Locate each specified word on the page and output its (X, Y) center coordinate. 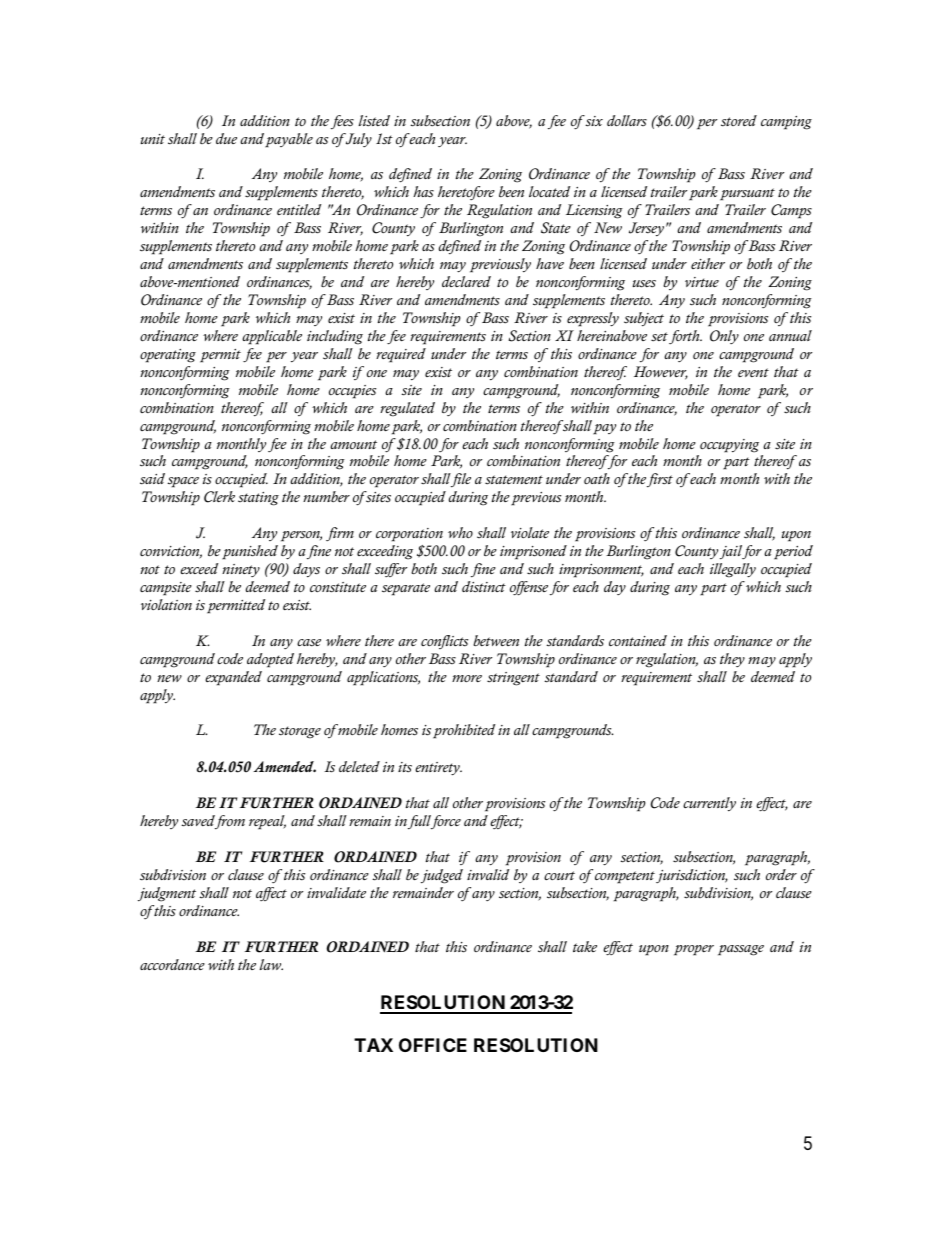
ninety (241, 570)
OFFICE (433, 1045)
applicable (272, 337)
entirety (438, 769)
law (271, 964)
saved (199, 822)
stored (739, 121)
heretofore (466, 193)
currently (709, 804)
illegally (733, 570)
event (753, 372)
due (226, 138)
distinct (484, 587)
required (401, 355)
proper (694, 950)
